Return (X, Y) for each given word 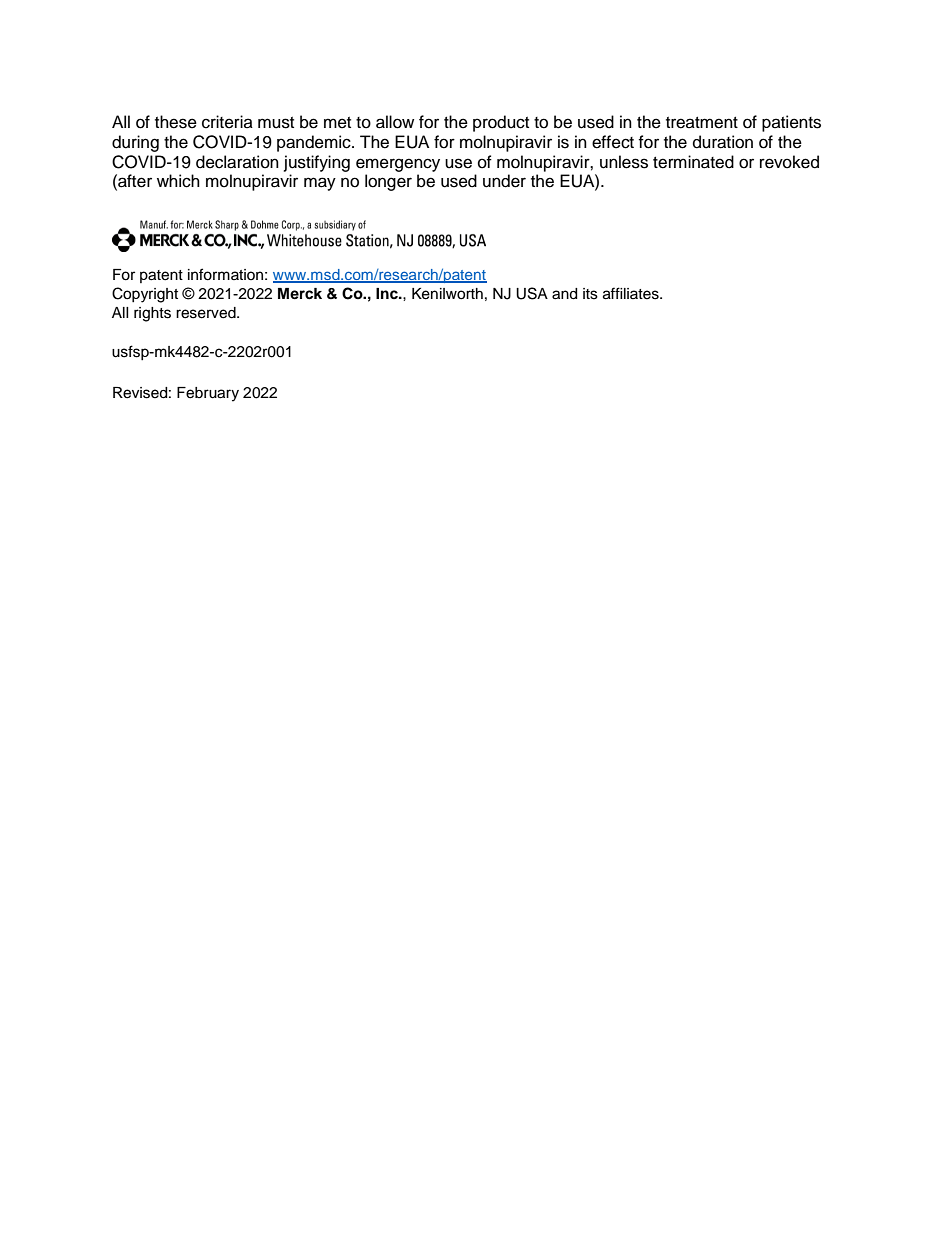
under (504, 181)
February (208, 394)
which (178, 181)
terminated (693, 162)
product (501, 123)
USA (532, 293)
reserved (207, 313)
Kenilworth (447, 294)
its (590, 294)
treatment (702, 123)
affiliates (632, 293)
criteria (227, 122)
